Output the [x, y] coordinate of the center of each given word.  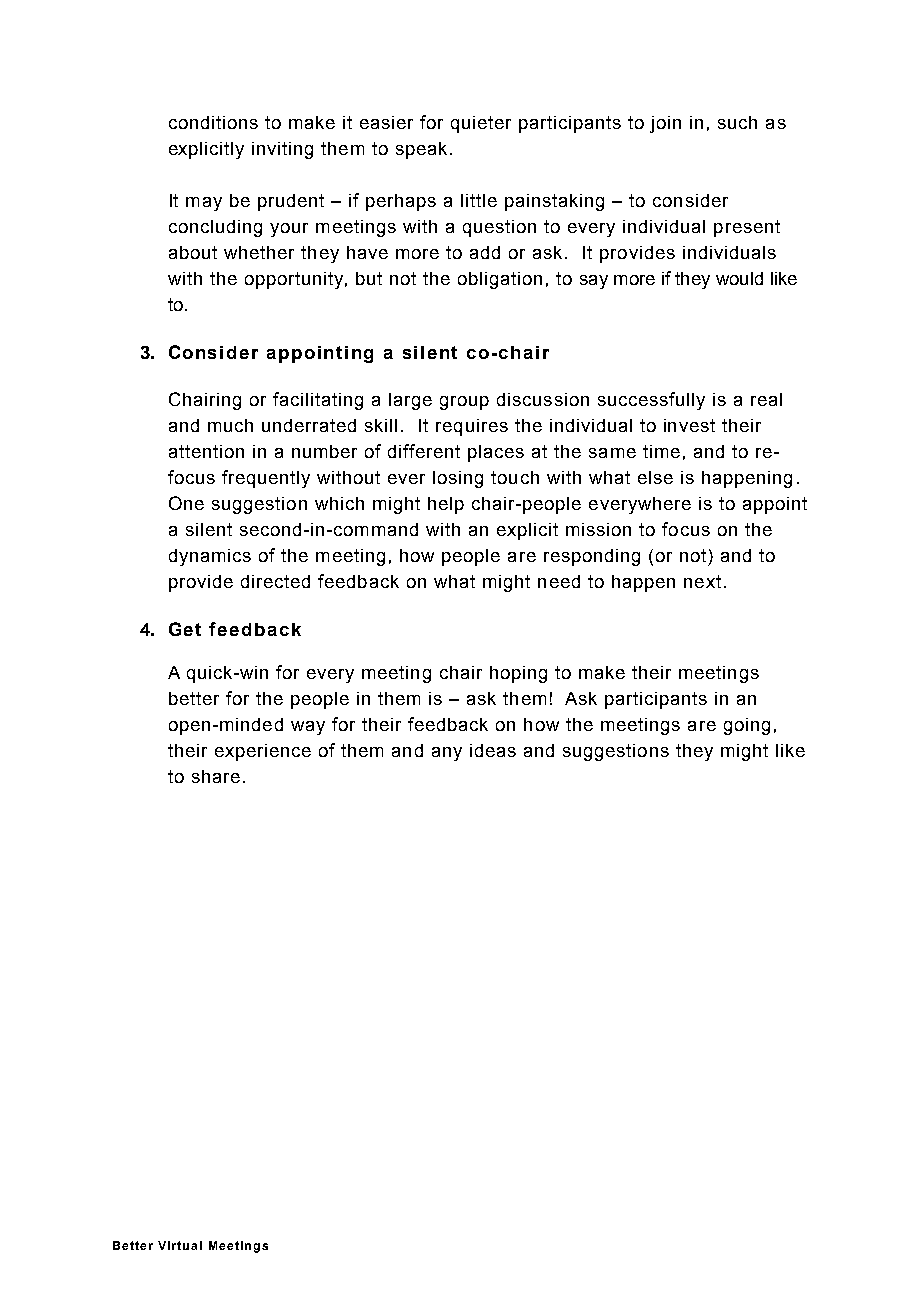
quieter [481, 124]
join [665, 124]
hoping [518, 674]
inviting [282, 150]
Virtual [180, 1245]
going [747, 726]
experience [263, 752]
